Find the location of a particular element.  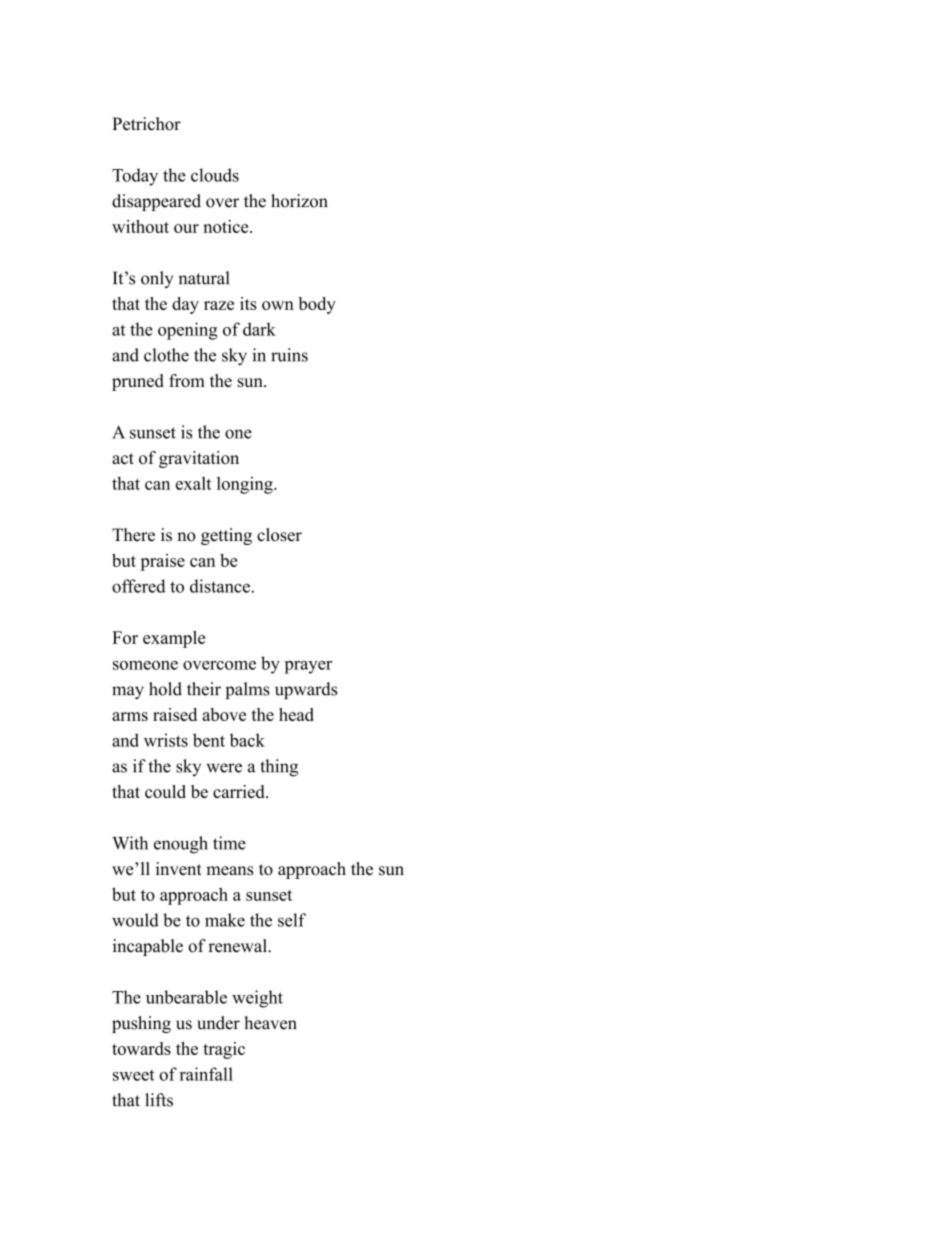

disappeared is located at coordinates (156, 202).
